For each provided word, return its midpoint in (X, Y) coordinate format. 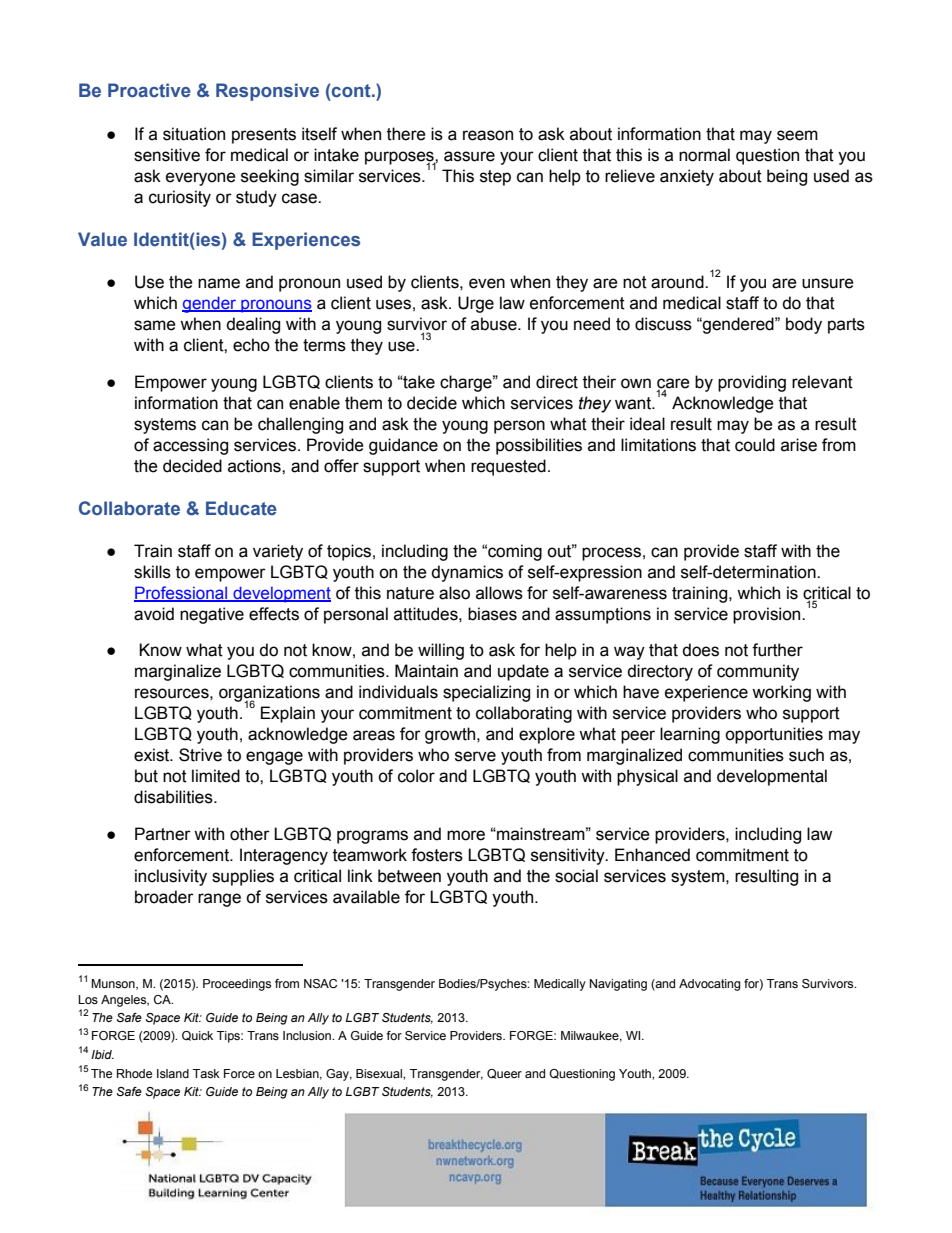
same (155, 325)
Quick (197, 1036)
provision (768, 615)
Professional (182, 594)
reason (488, 135)
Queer (504, 1074)
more (466, 835)
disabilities (174, 797)
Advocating (710, 985)
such (806, 755)
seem (797, 135)
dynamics (467, 573)
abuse (495, 324)
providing (752, 383)
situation (194, 134)
